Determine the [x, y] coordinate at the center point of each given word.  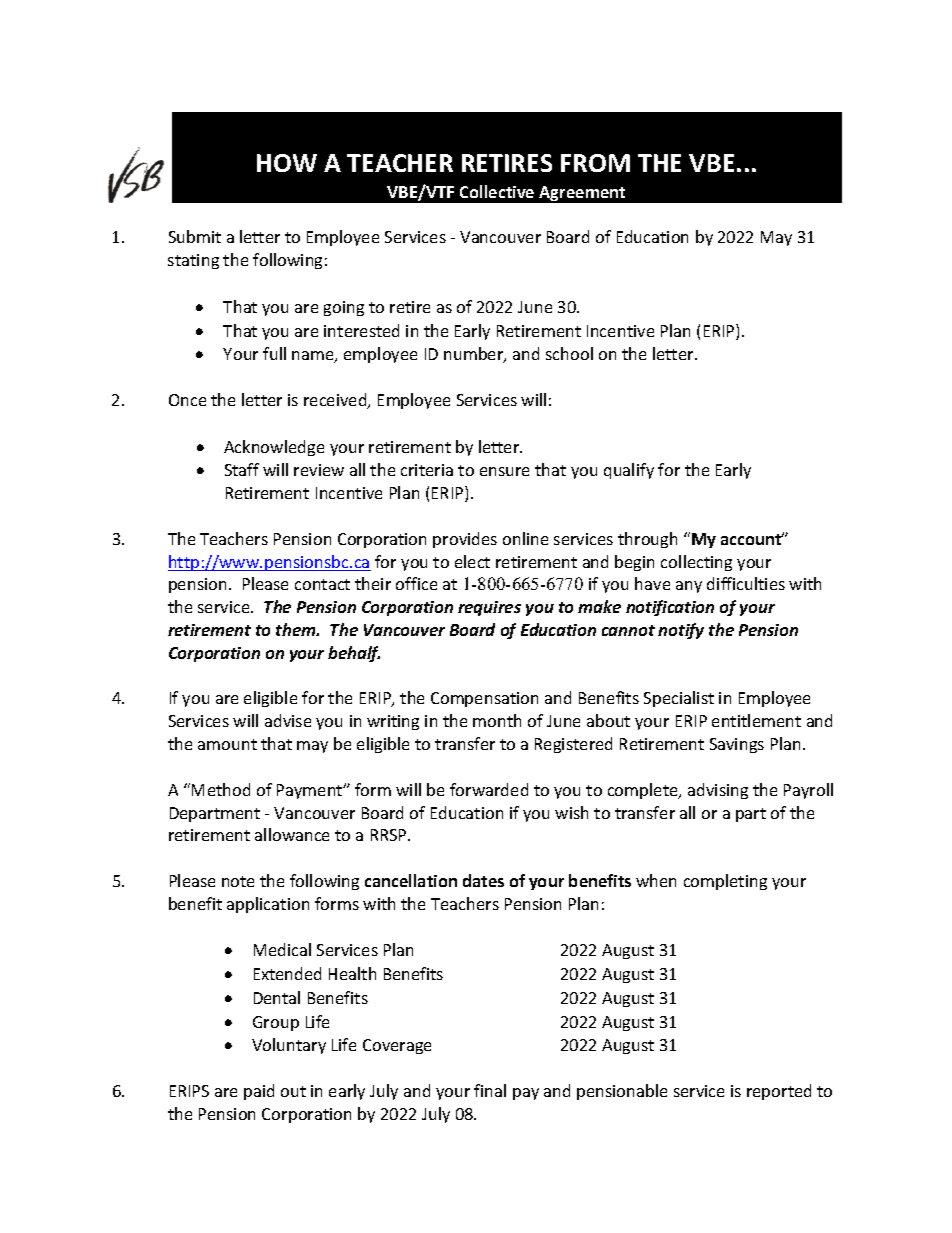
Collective [497, 191]
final [490, 1090]
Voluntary [289, 1046]
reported [779, 1092]
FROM [595, 163]
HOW [287, 163]
